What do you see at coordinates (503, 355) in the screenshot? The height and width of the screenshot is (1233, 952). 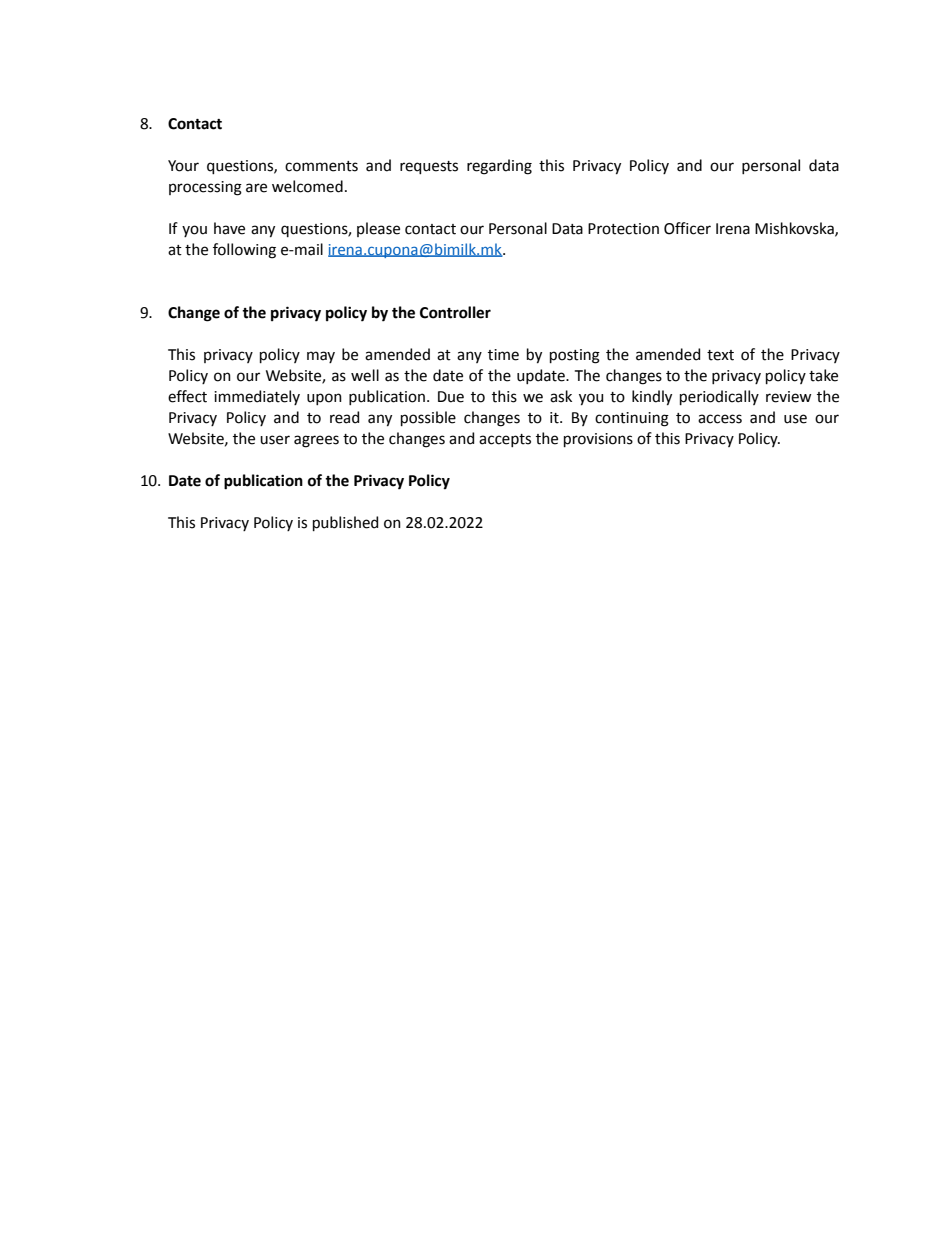 I see `time` at bounding box center [503, 355].
